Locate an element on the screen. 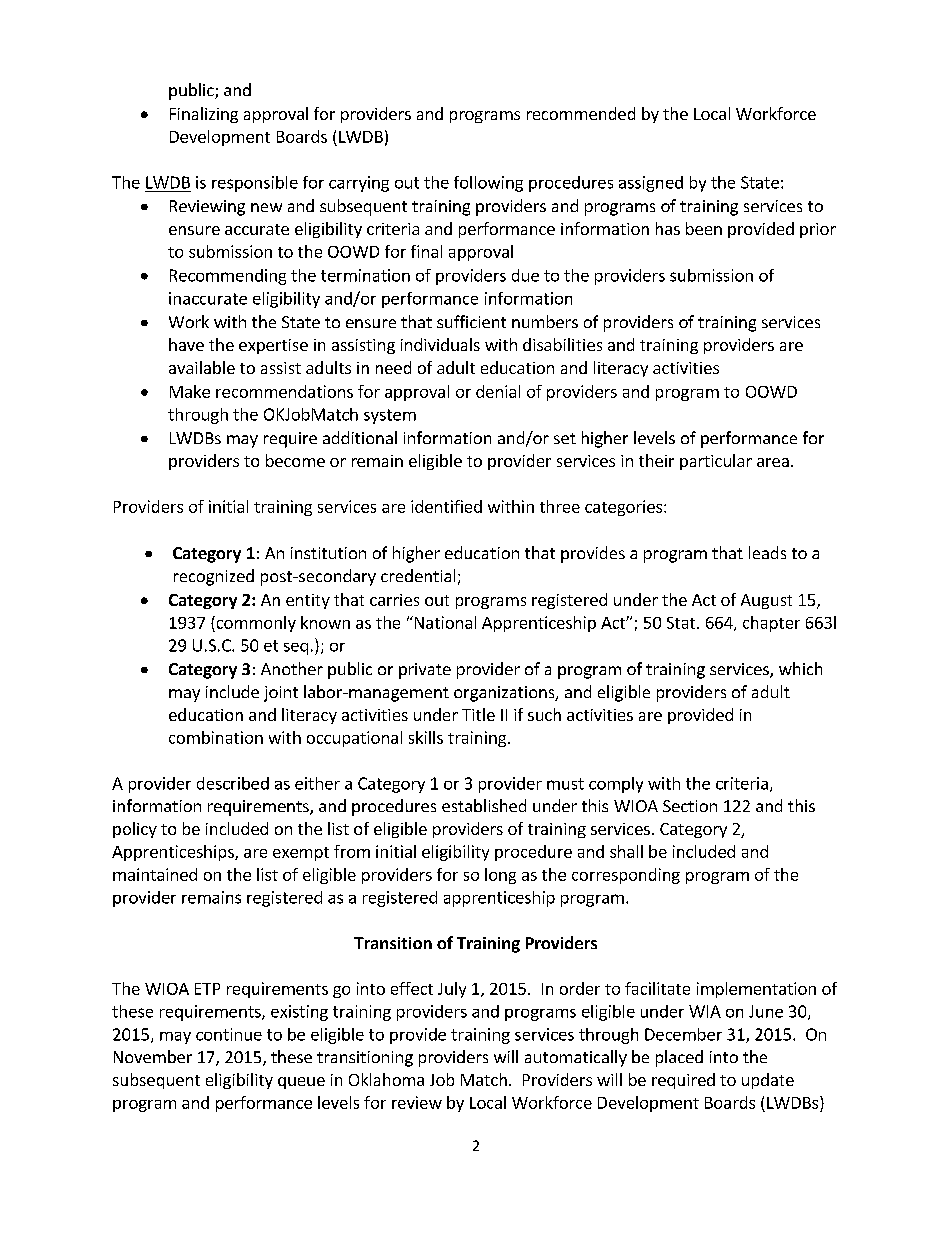  continue is located at coordinates (229, 1034).
